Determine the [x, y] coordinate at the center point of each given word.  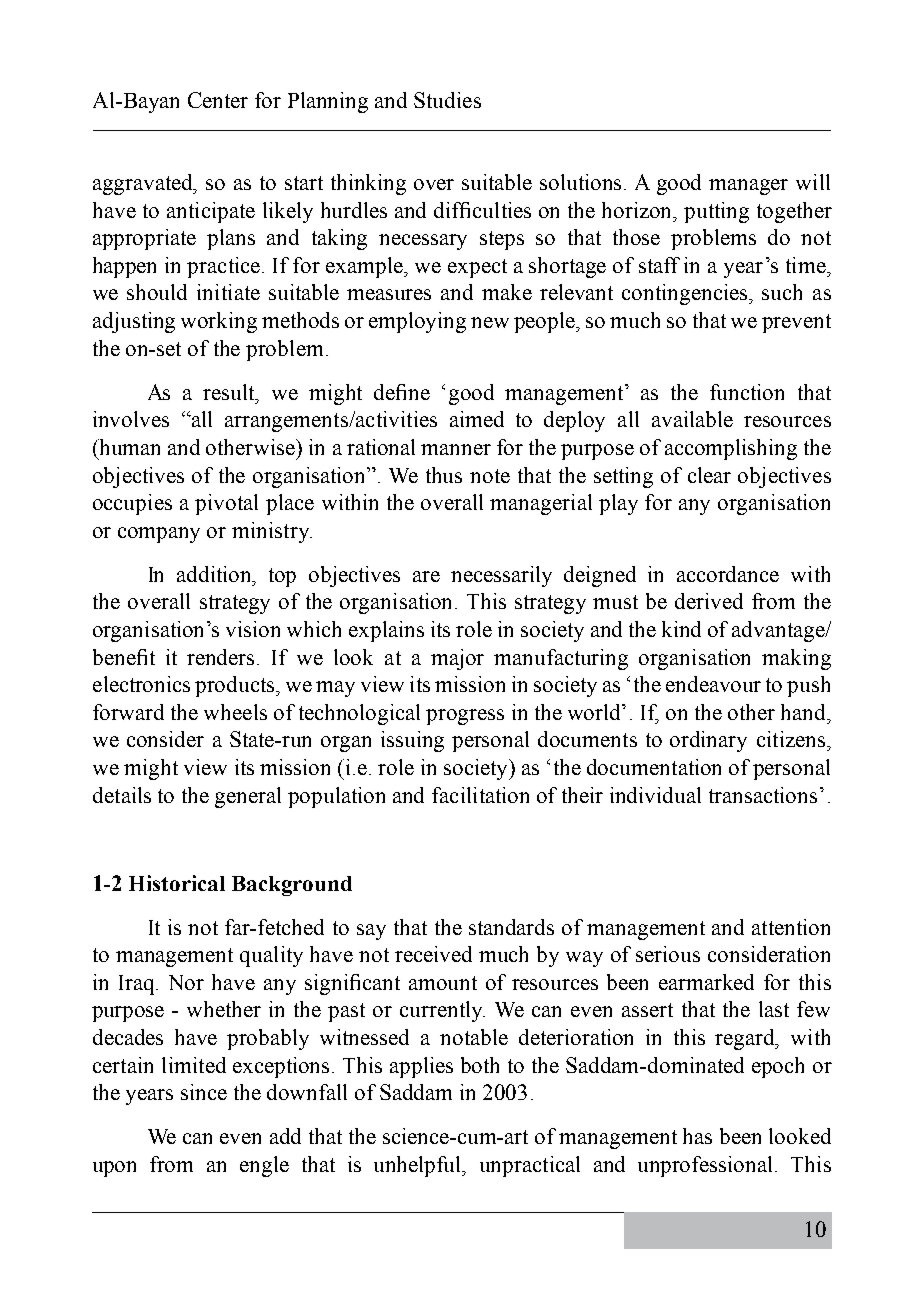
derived [709, 601]
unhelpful [419, 1166]
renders [220, 657]
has [697, 1136]
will [813, 182]
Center [218, 100]
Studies [447, 100]
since [204, 1092]
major [457, 659]
